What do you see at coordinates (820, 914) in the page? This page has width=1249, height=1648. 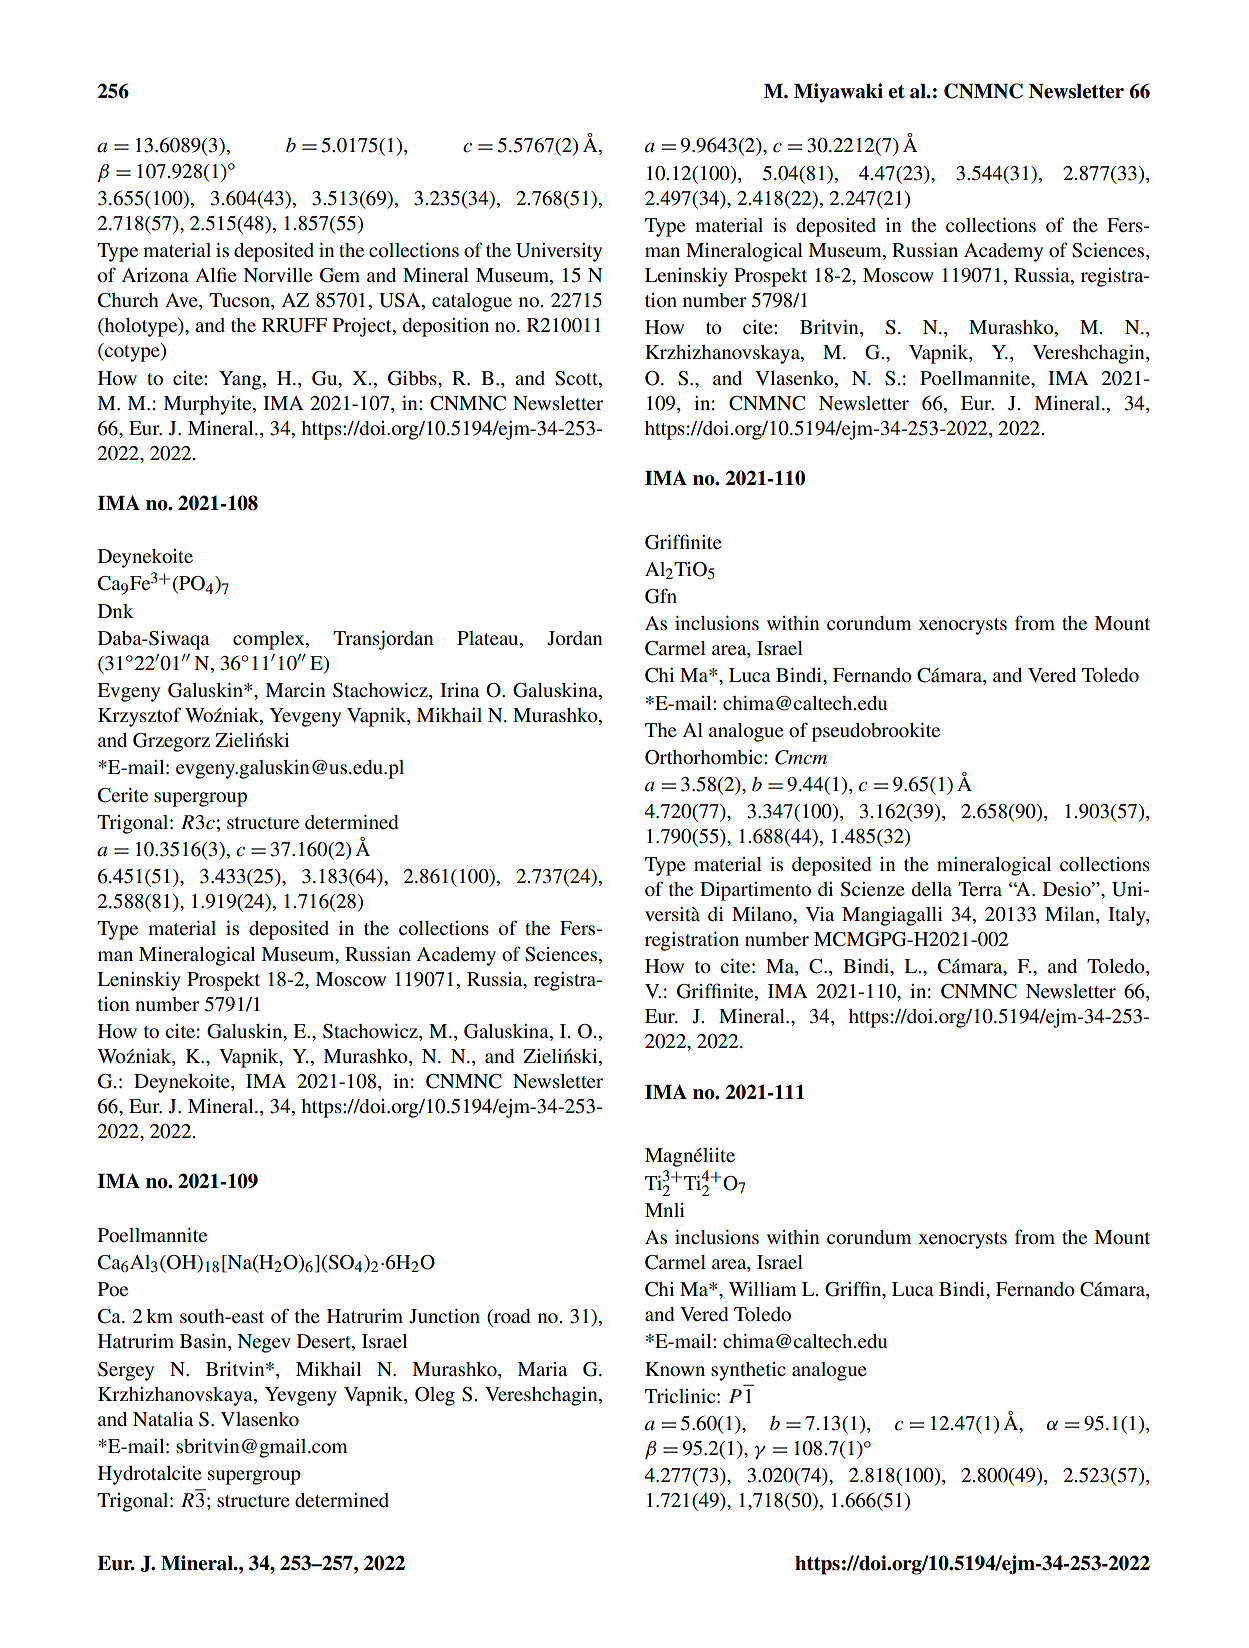 I see `Via` at bounding box center [820, 914].
